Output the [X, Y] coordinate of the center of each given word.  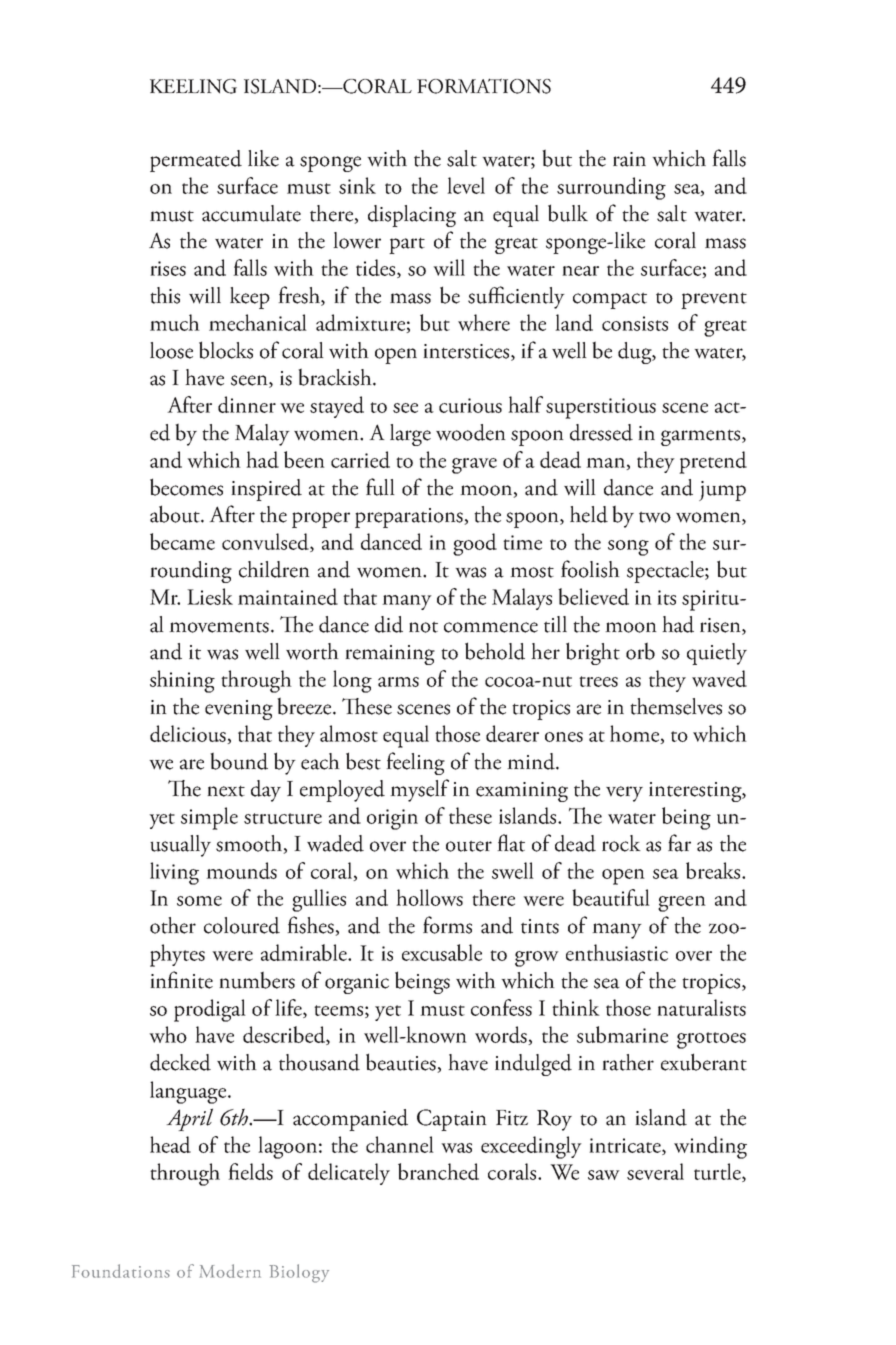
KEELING [193, 86]
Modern [230, 1271]
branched [438, 1171]
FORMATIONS [484, 86]
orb [640, 651]
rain [629, 159]
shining [182, 681]
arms [398, 682]
